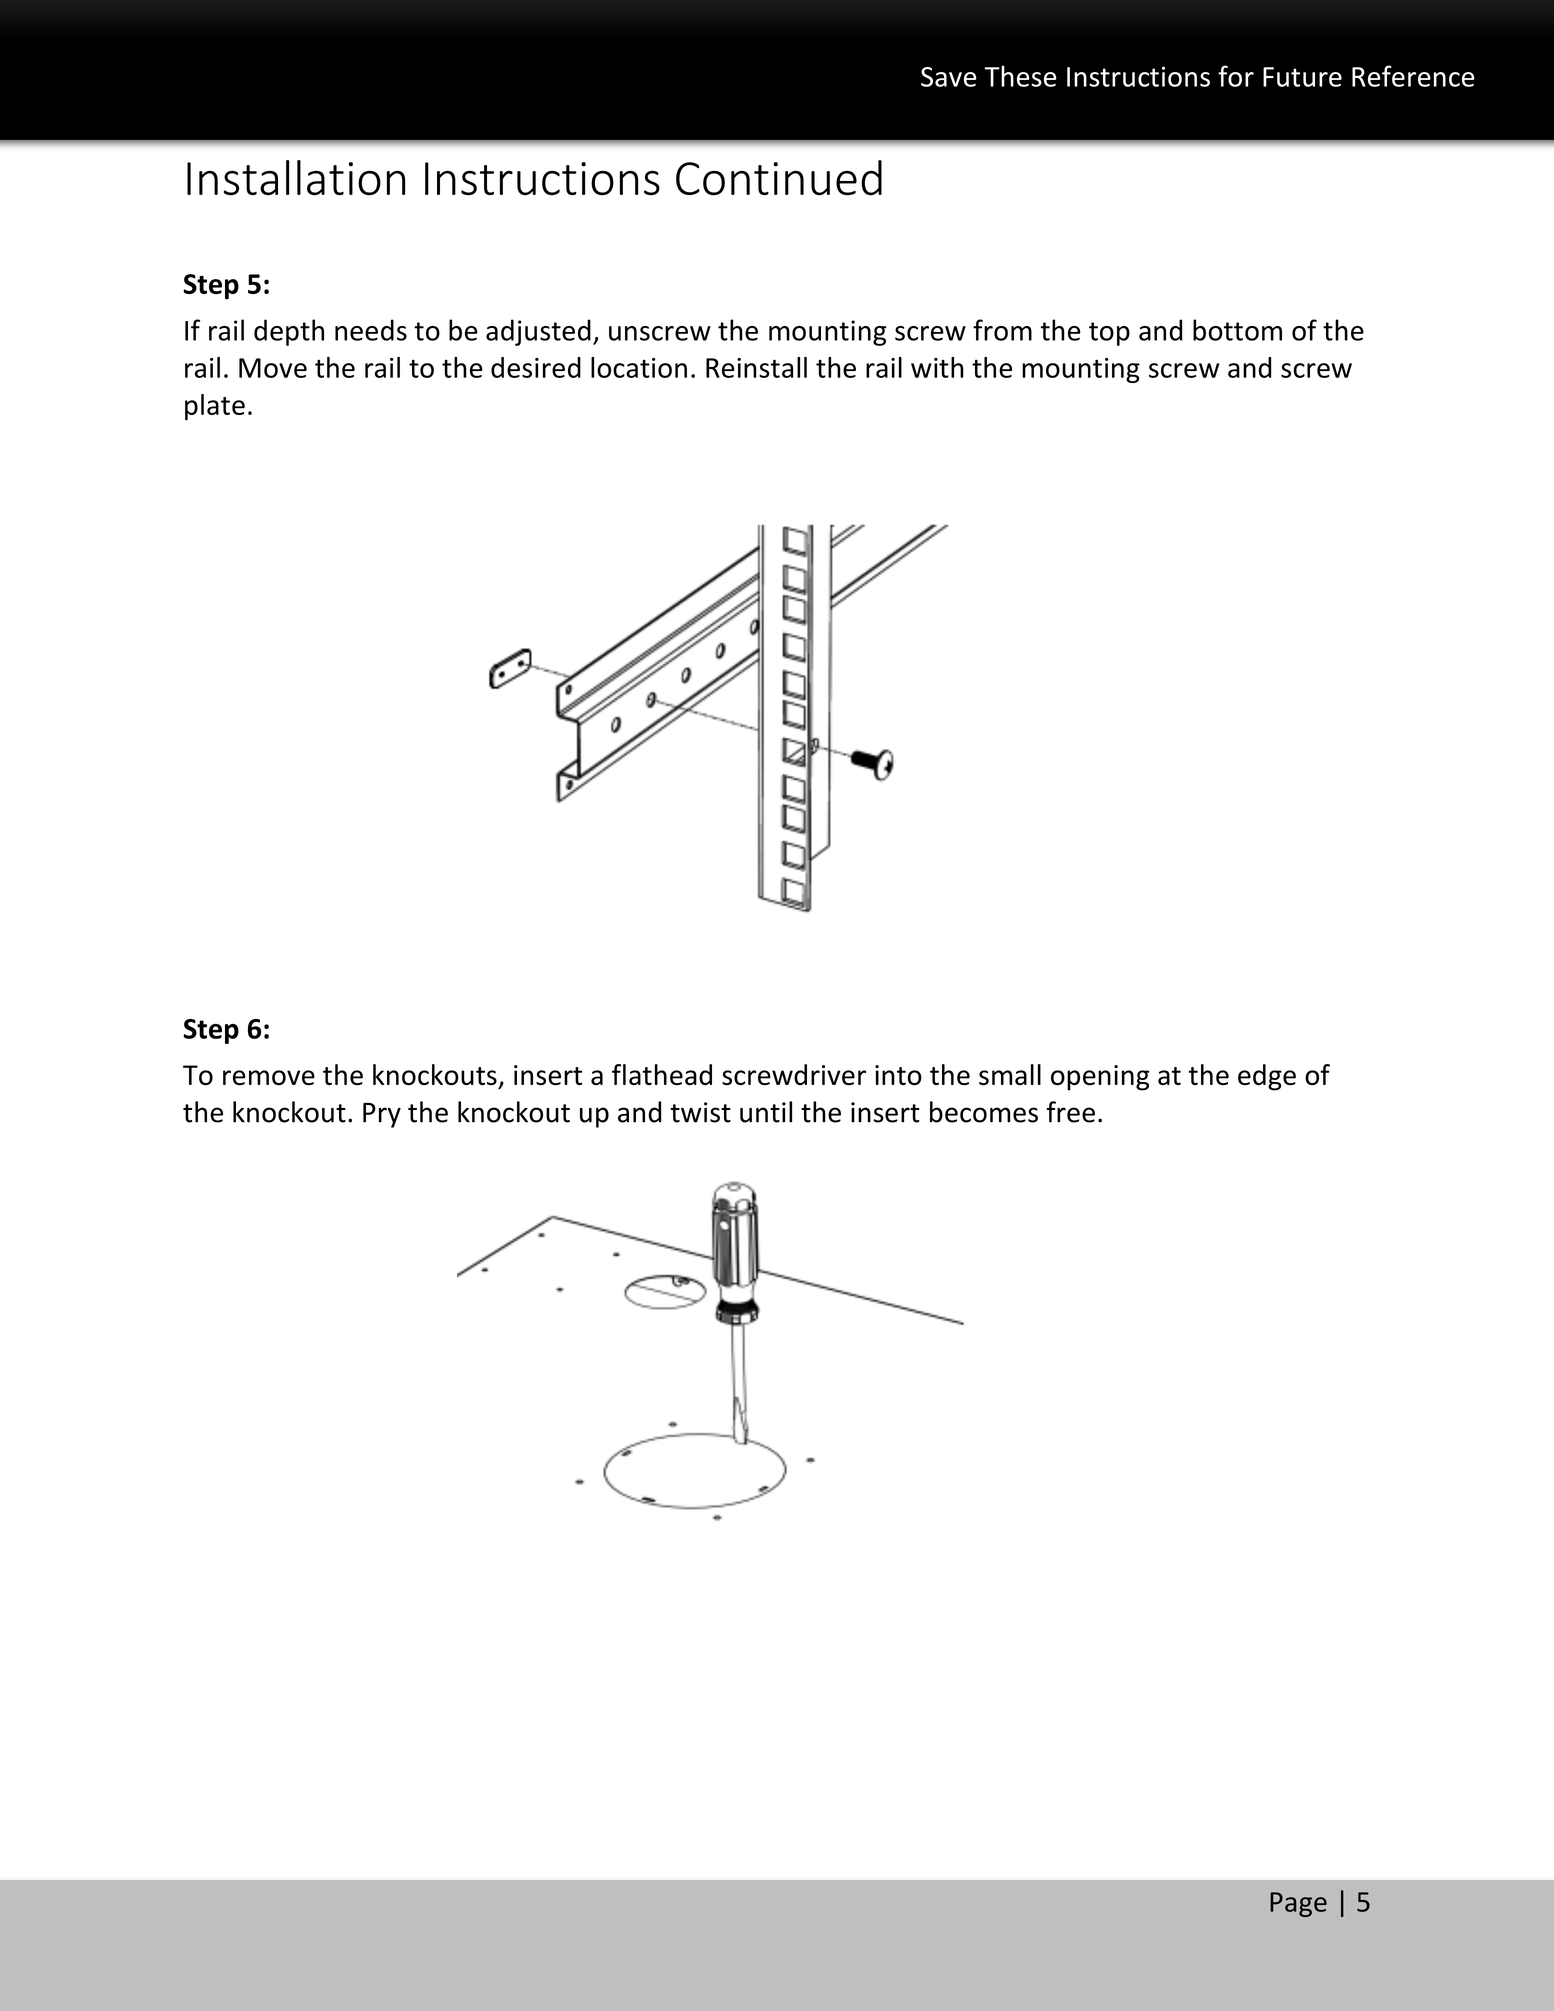 The image size is (1554, 2011). I want to click on bottom, so click(1237, 330).
